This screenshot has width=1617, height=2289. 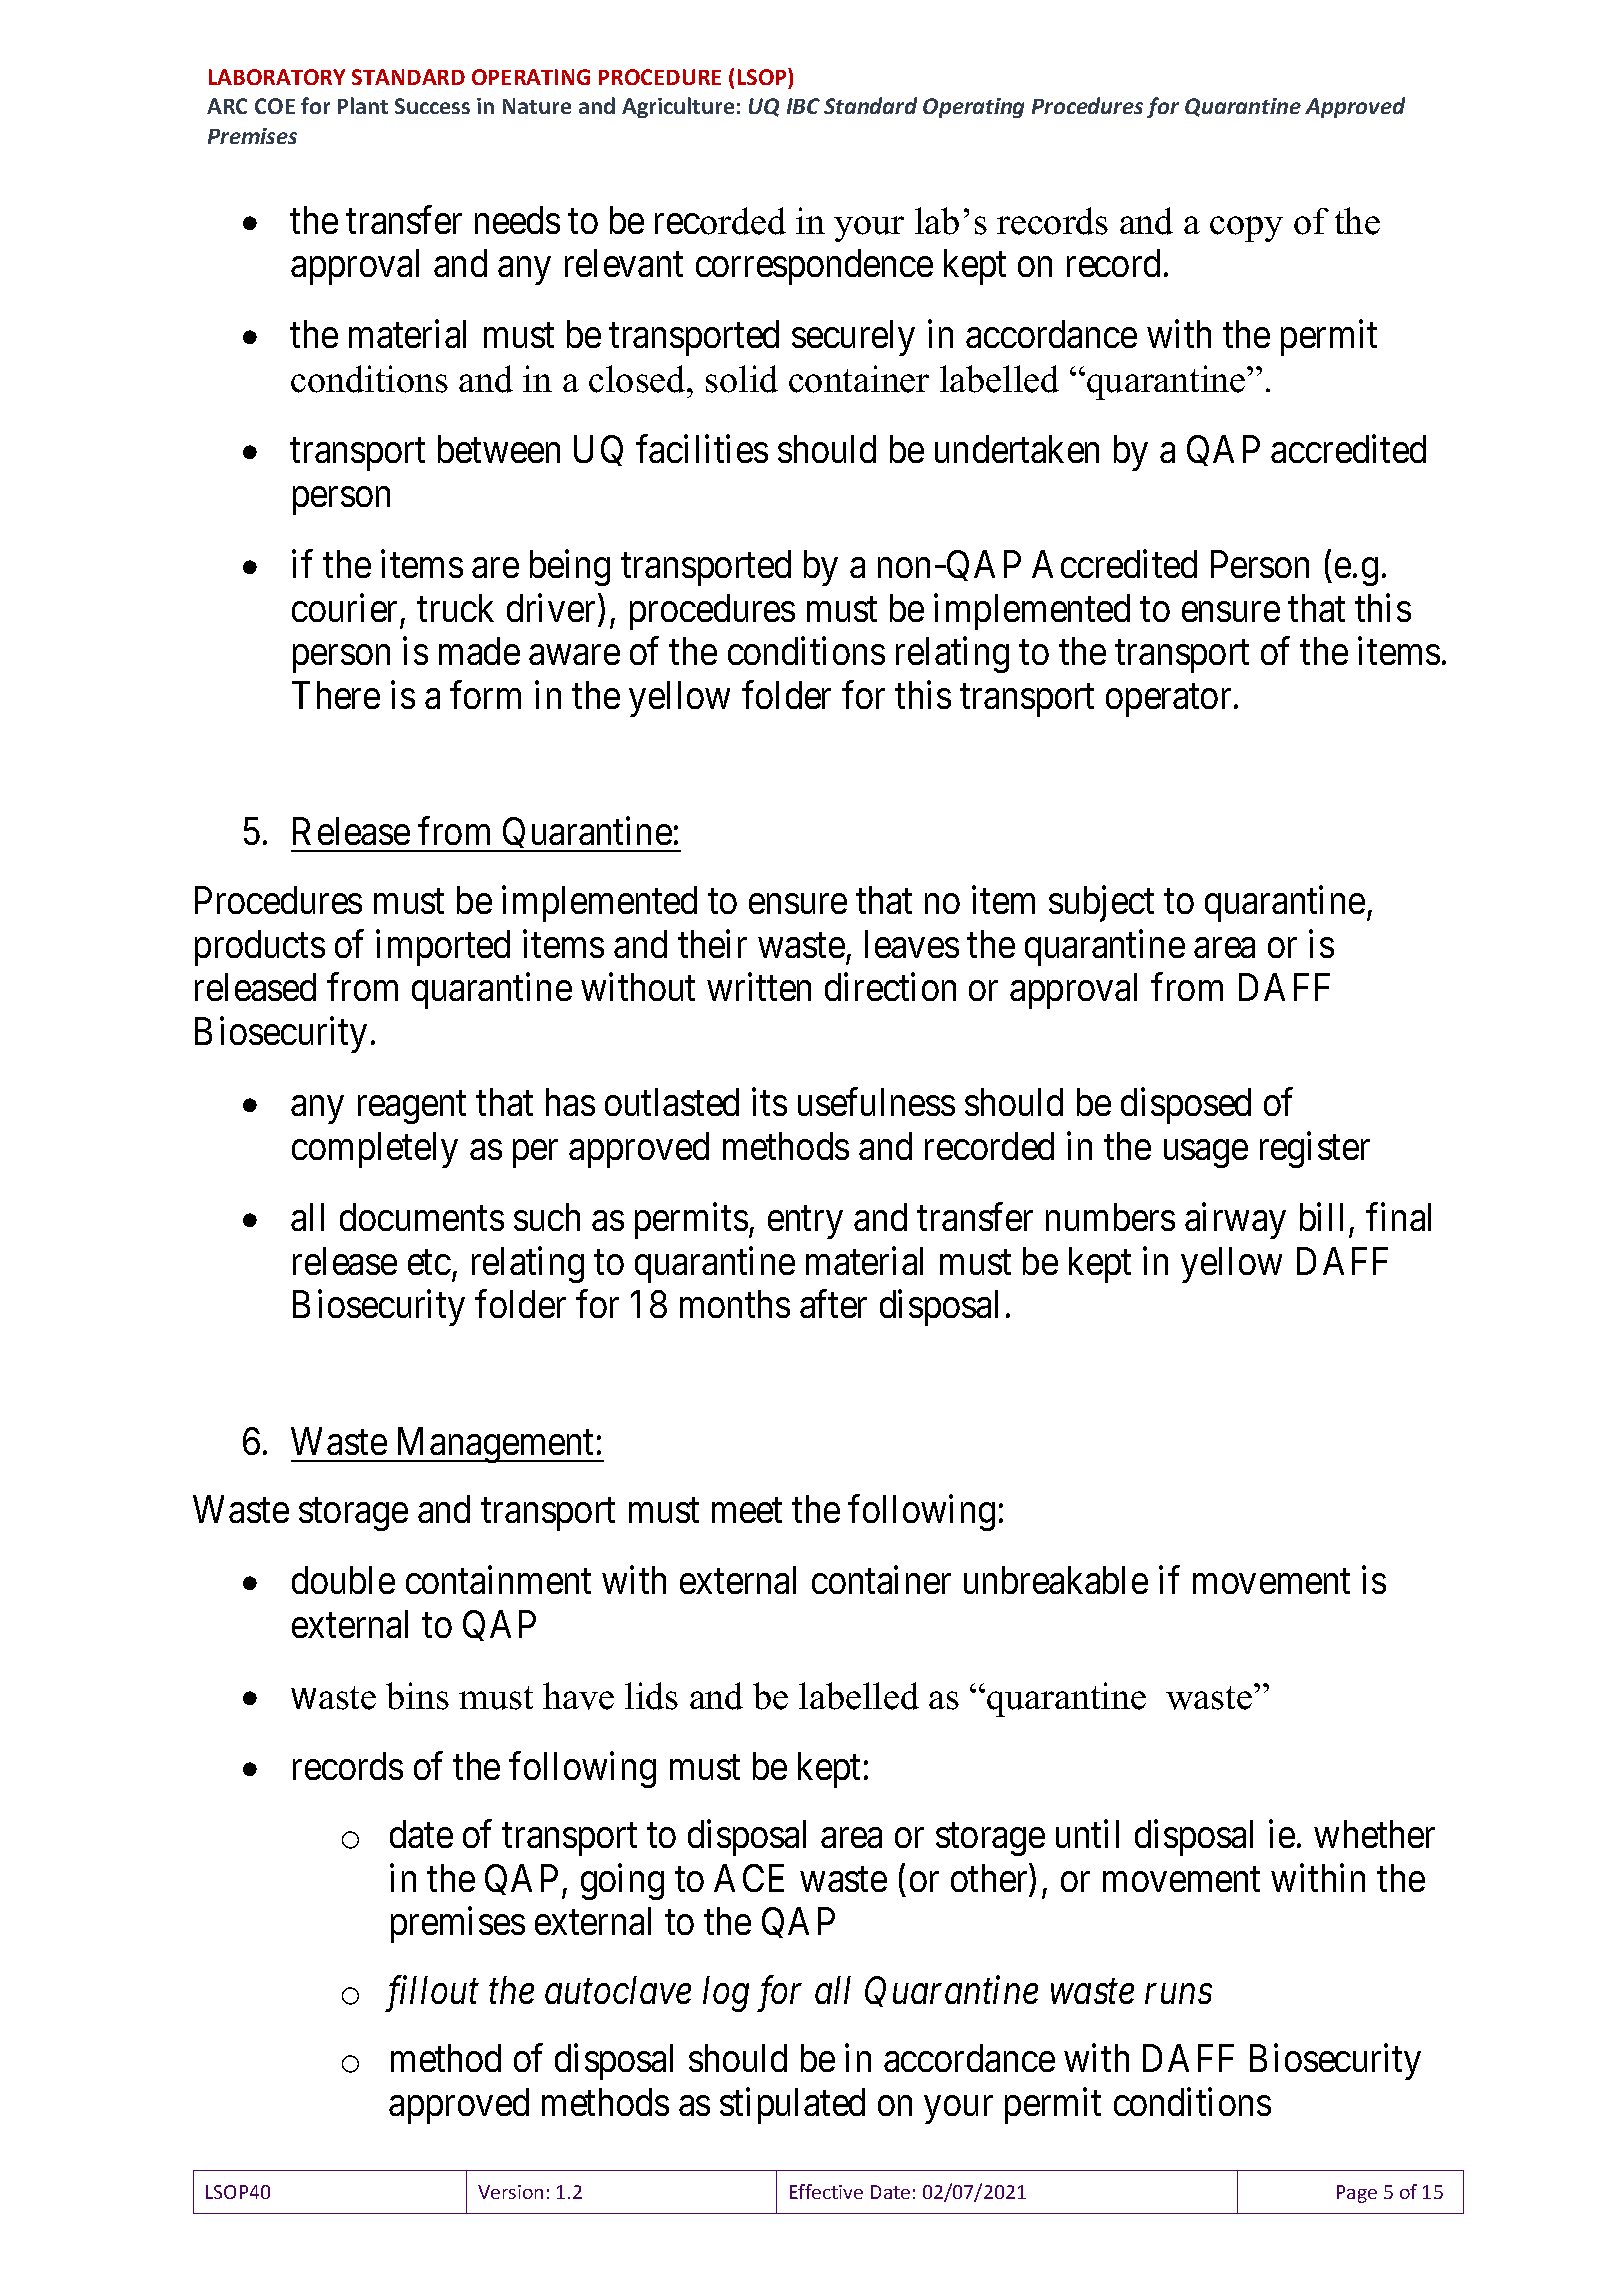 What do you see at coordinates (803, 106) in the screenshot?
I see `IBC` at bounding box center [803, 106].
